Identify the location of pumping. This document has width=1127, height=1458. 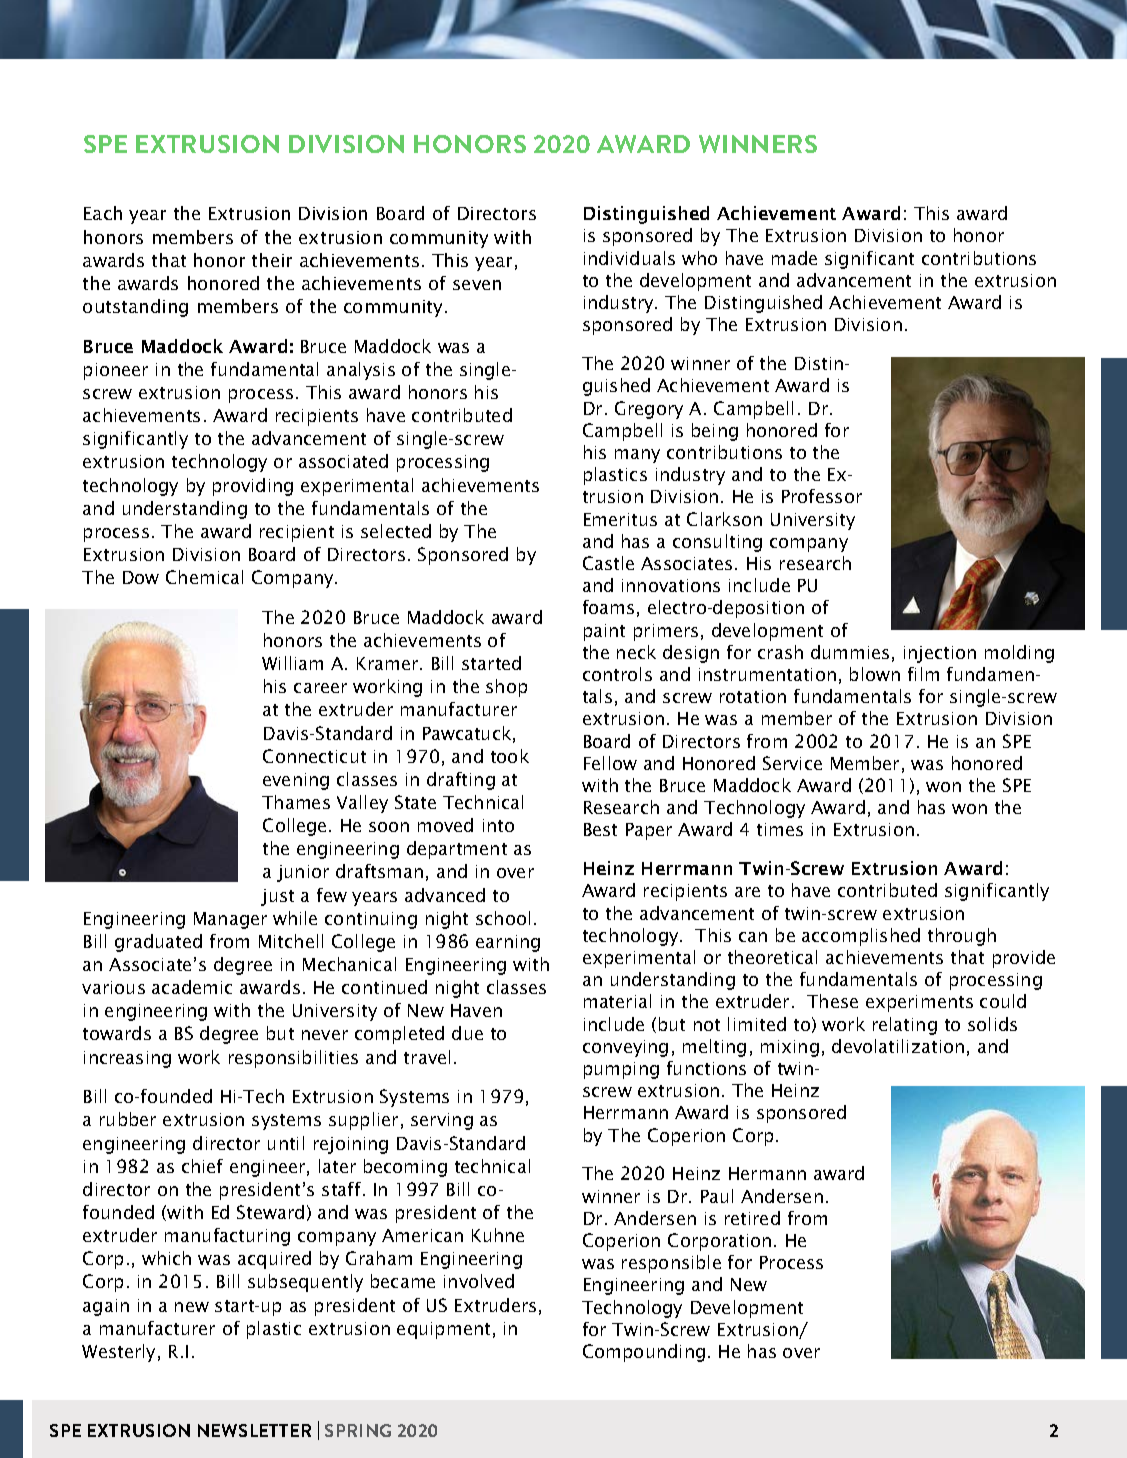
(621, 1070).
